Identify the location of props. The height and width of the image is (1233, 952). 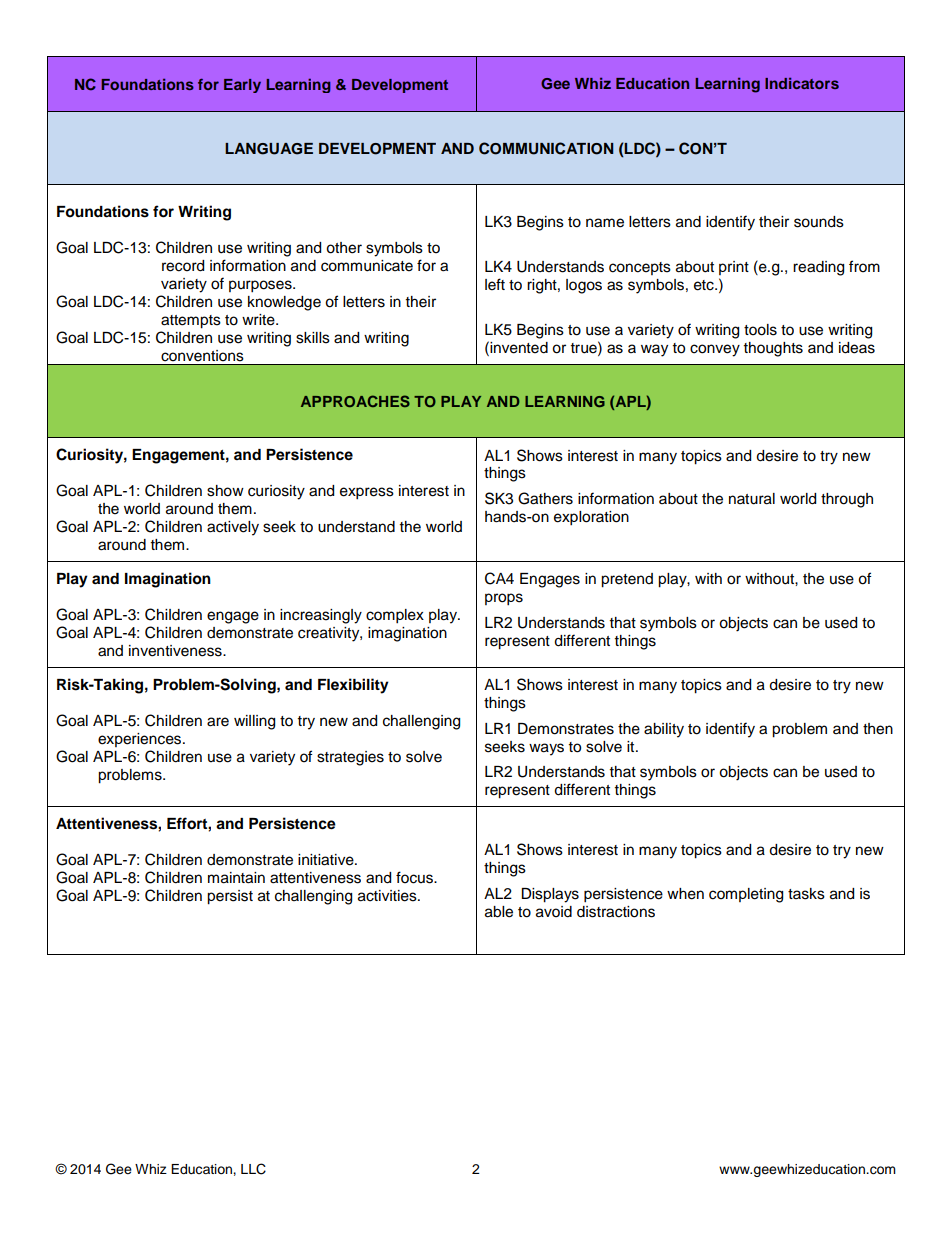
(504, 599).
